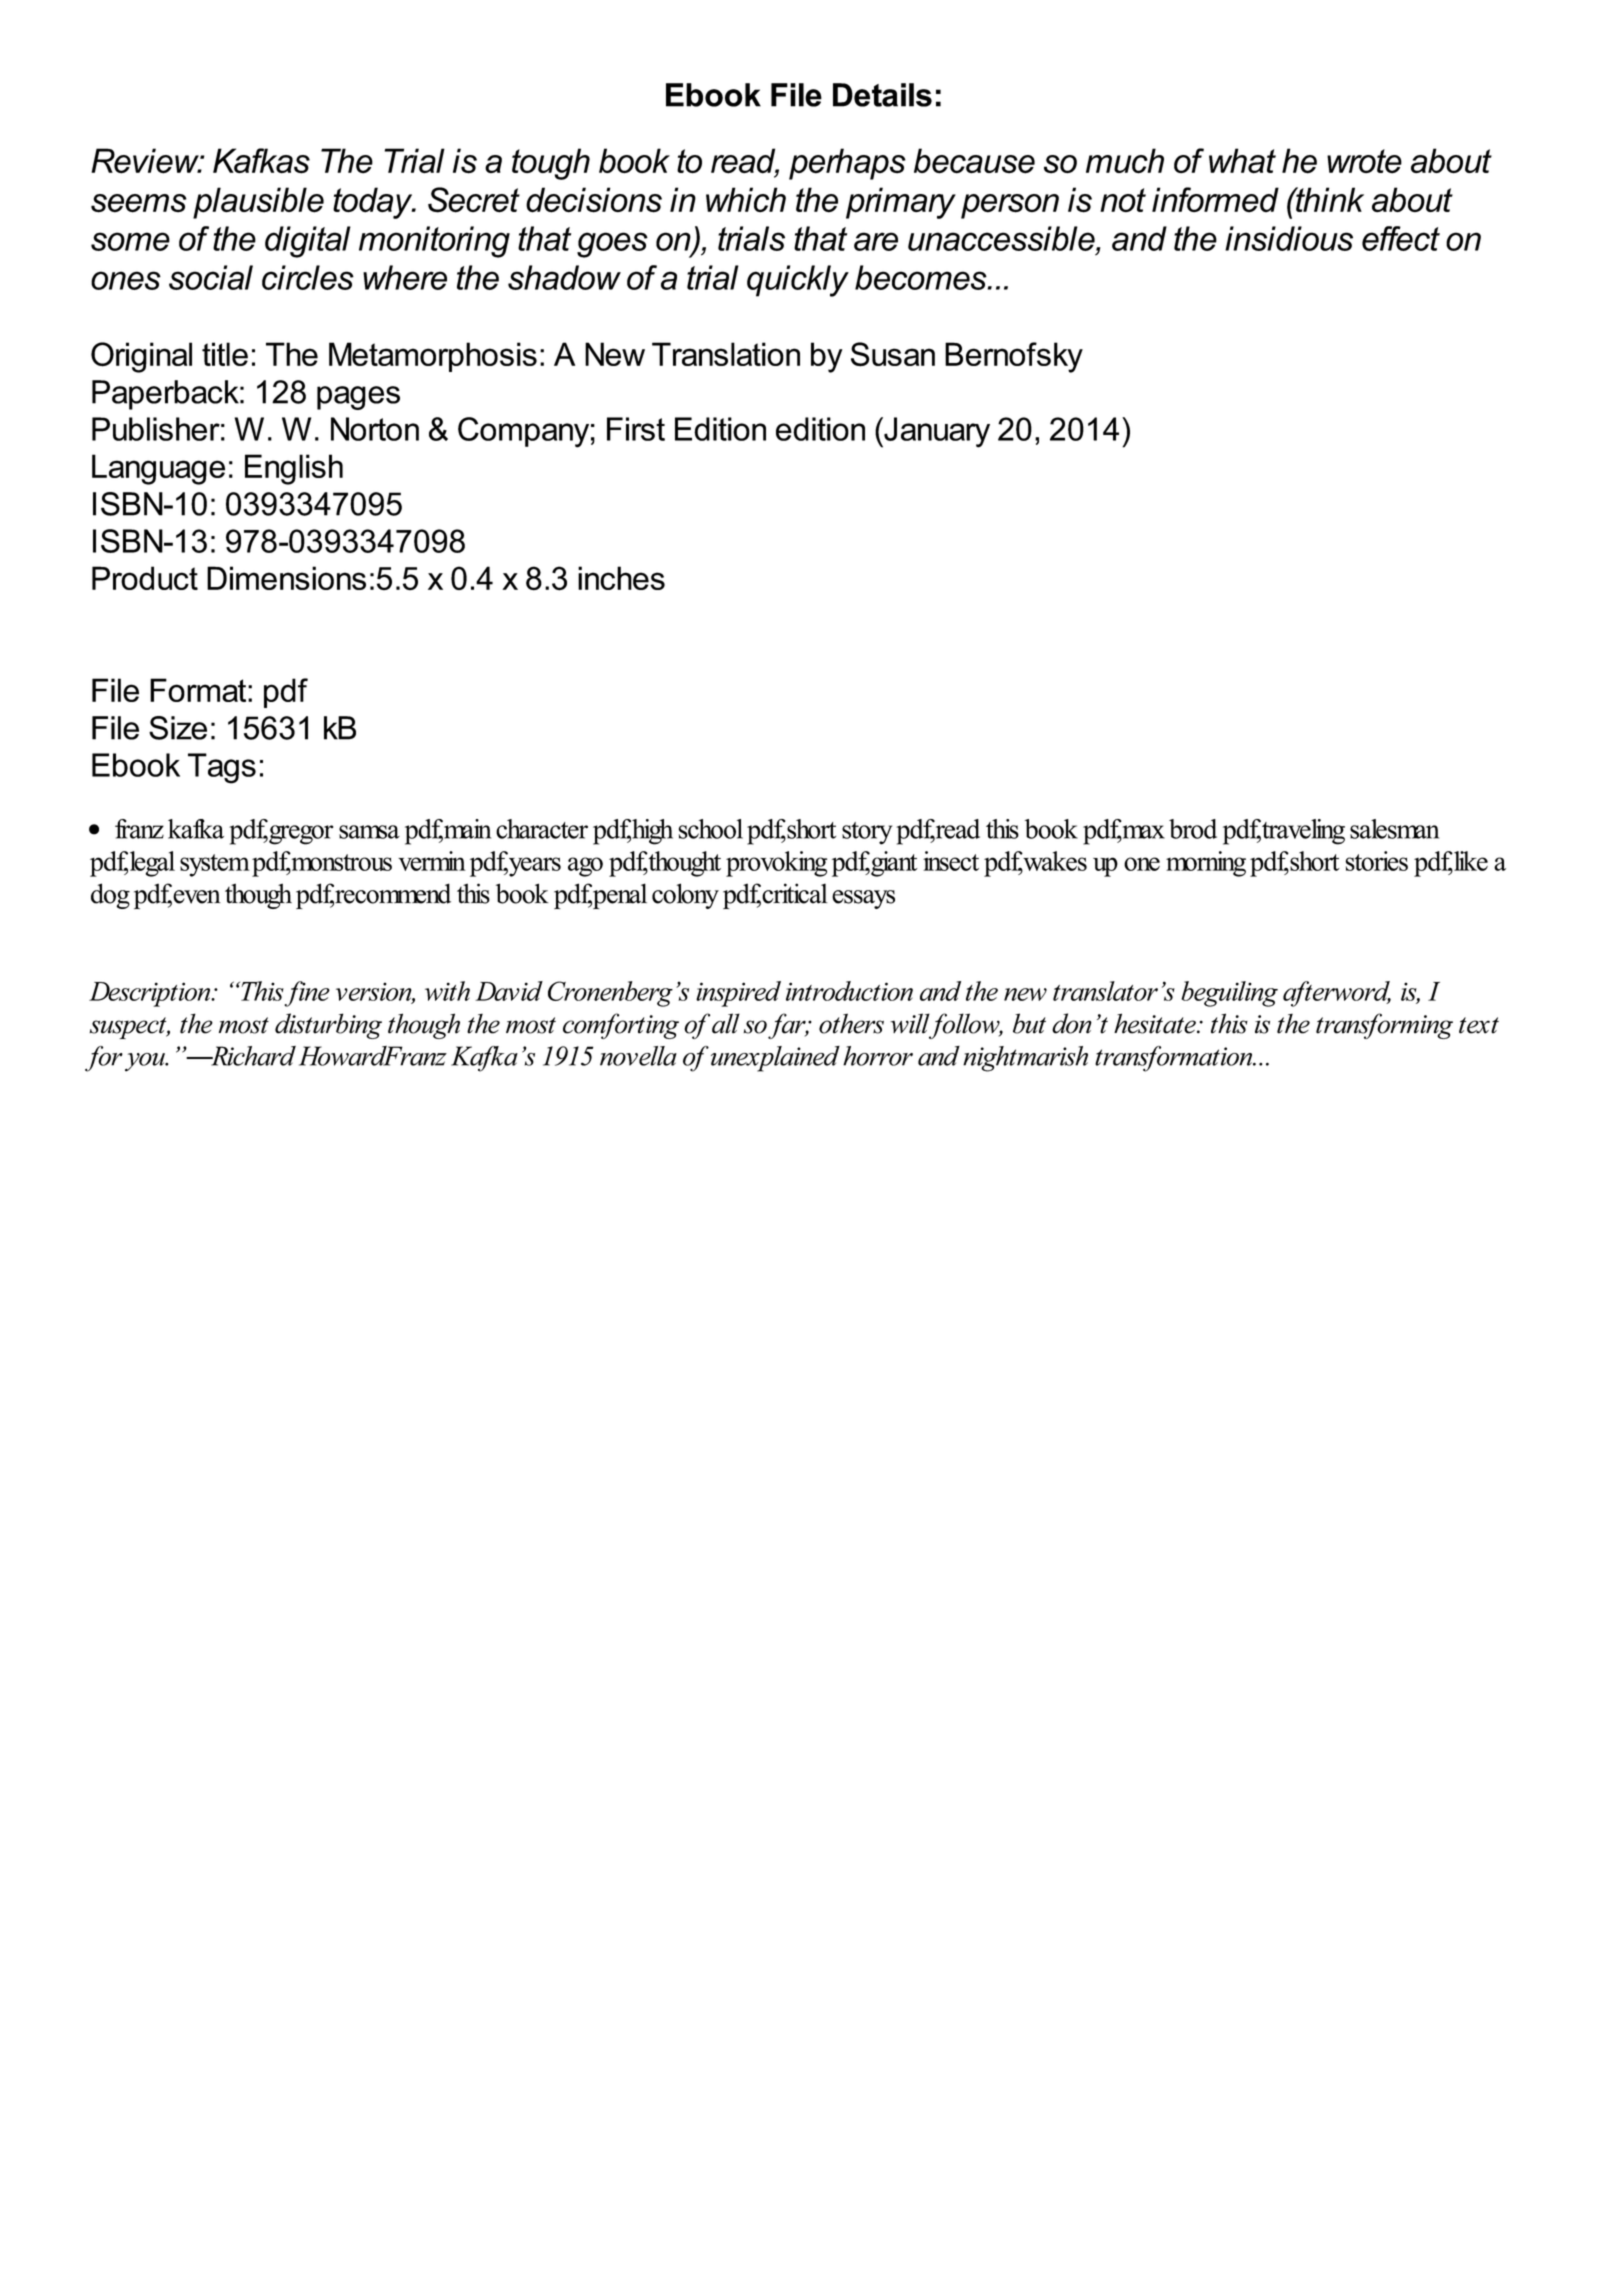 Image resolution: width=1609 pixels, height=2277 pixels. Describe the element at coordinates (1394, 829) in the page. I see `salesman` at that location.
